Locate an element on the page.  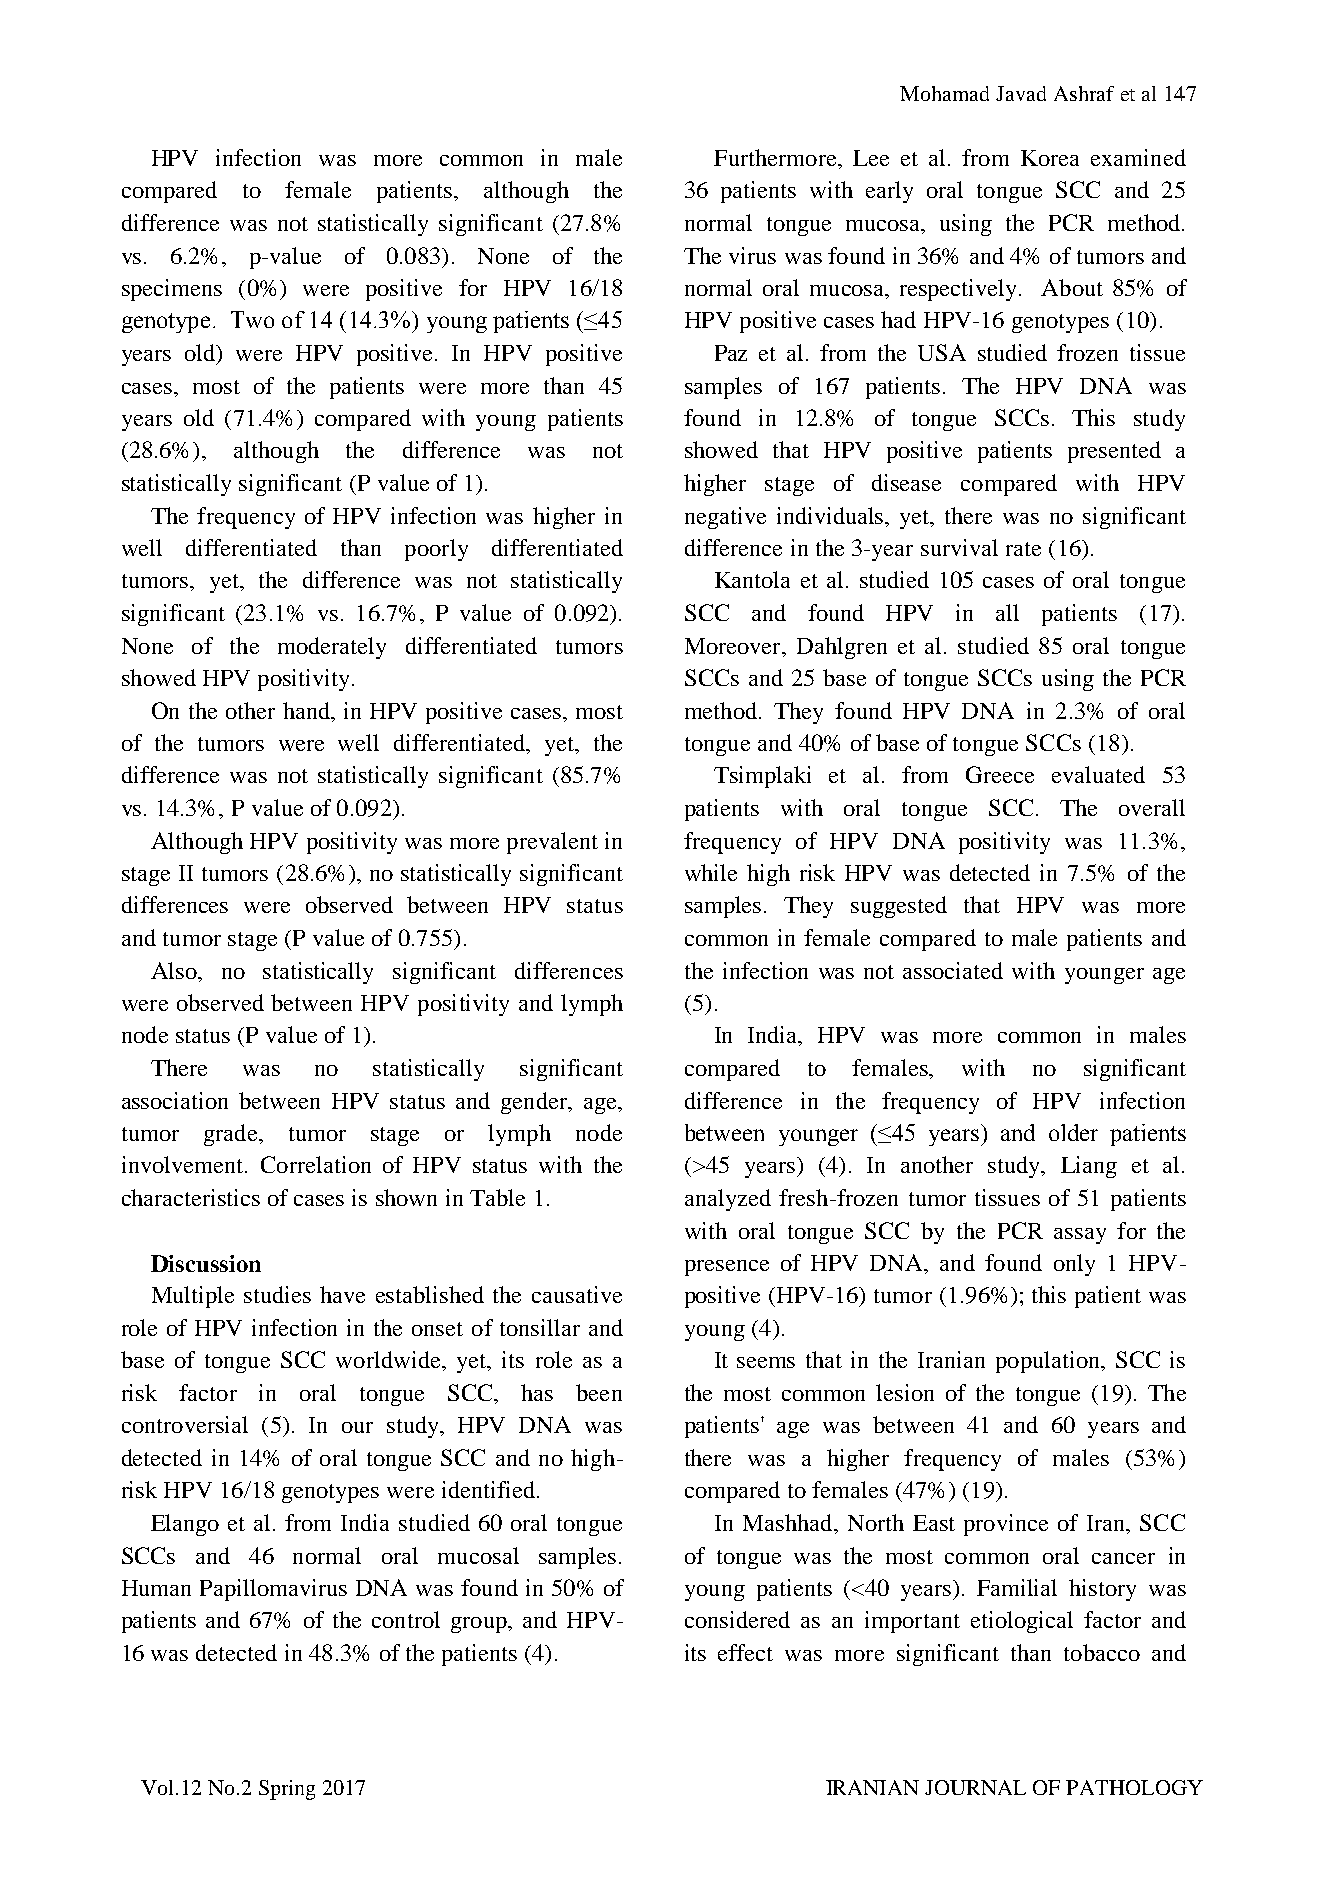
Also is located at coordinates (175, 970).
